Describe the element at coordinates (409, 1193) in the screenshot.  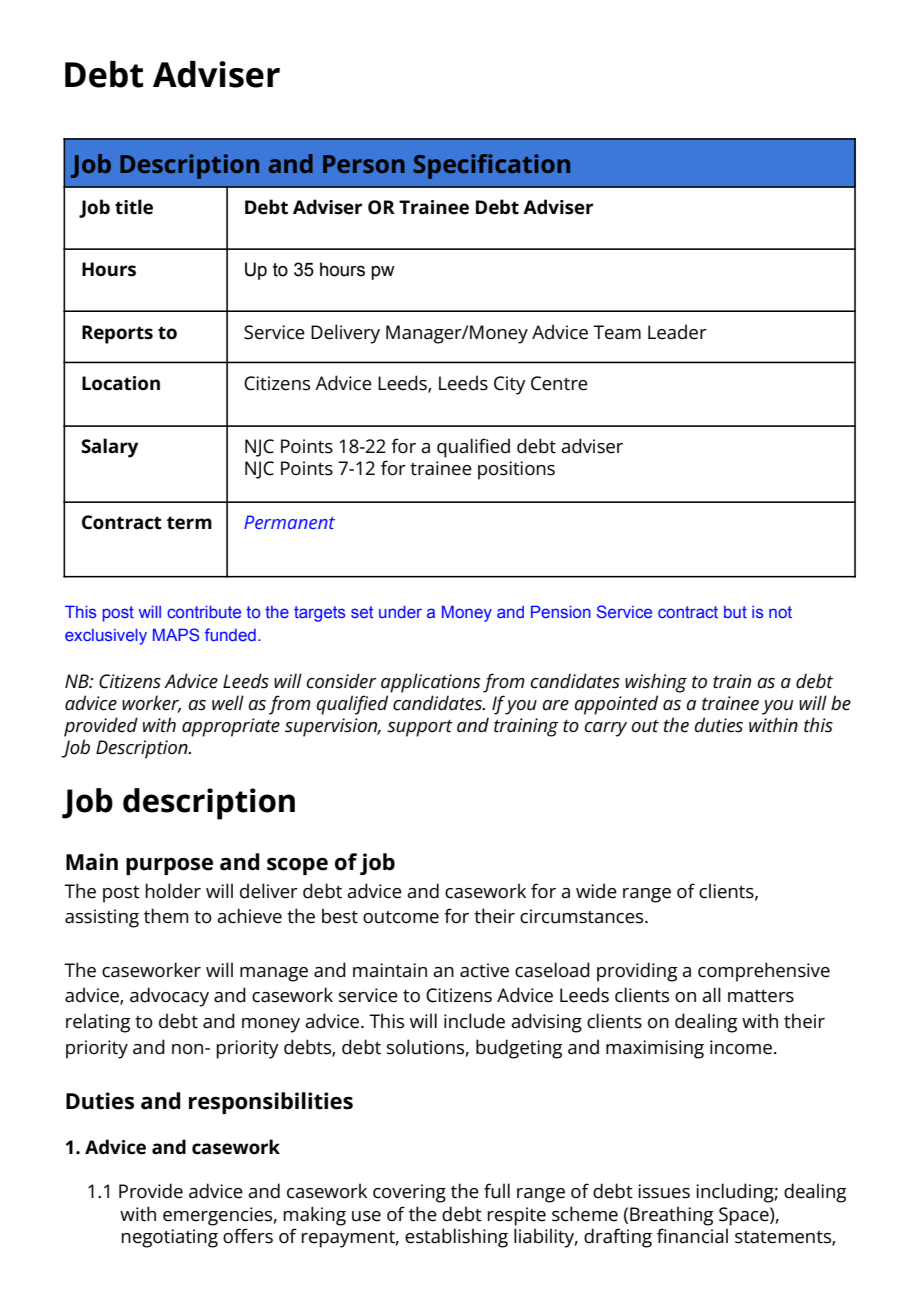
I see `covering` at that location.
